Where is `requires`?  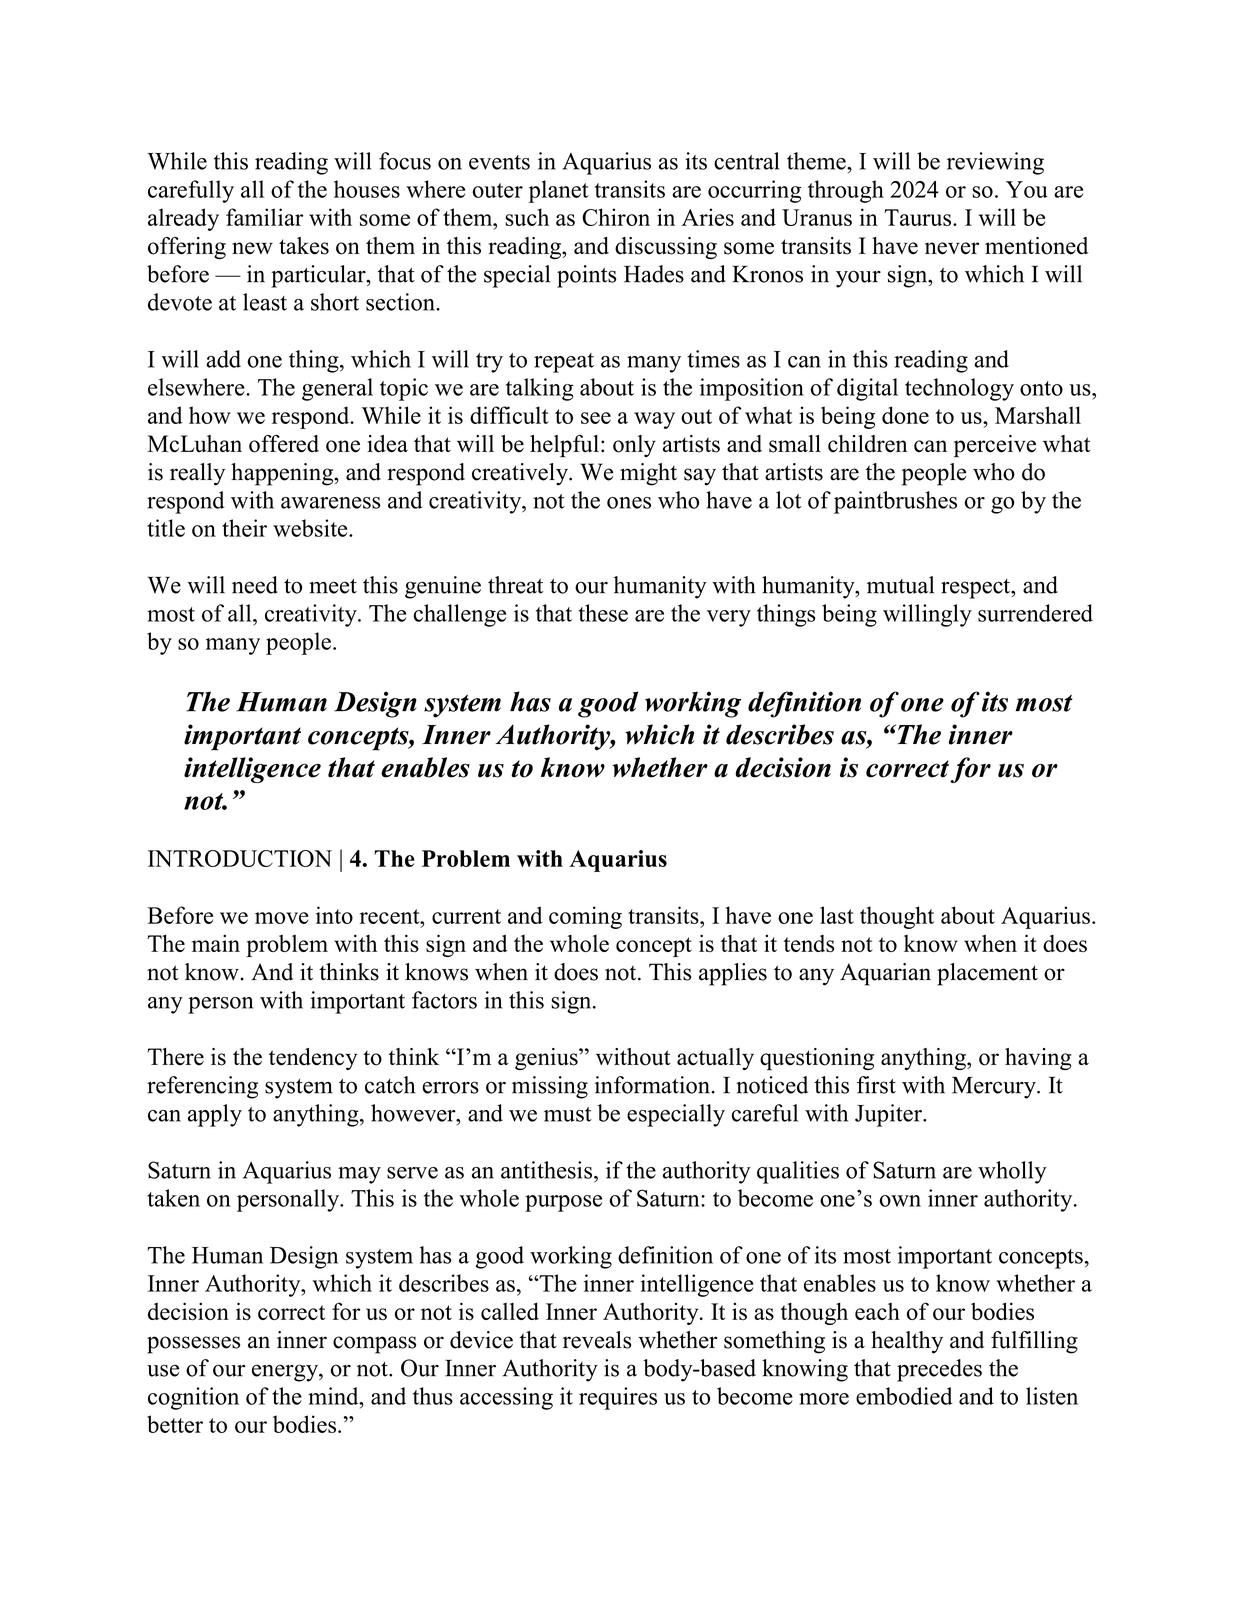 requires is located at coordinates (618, 1398).
